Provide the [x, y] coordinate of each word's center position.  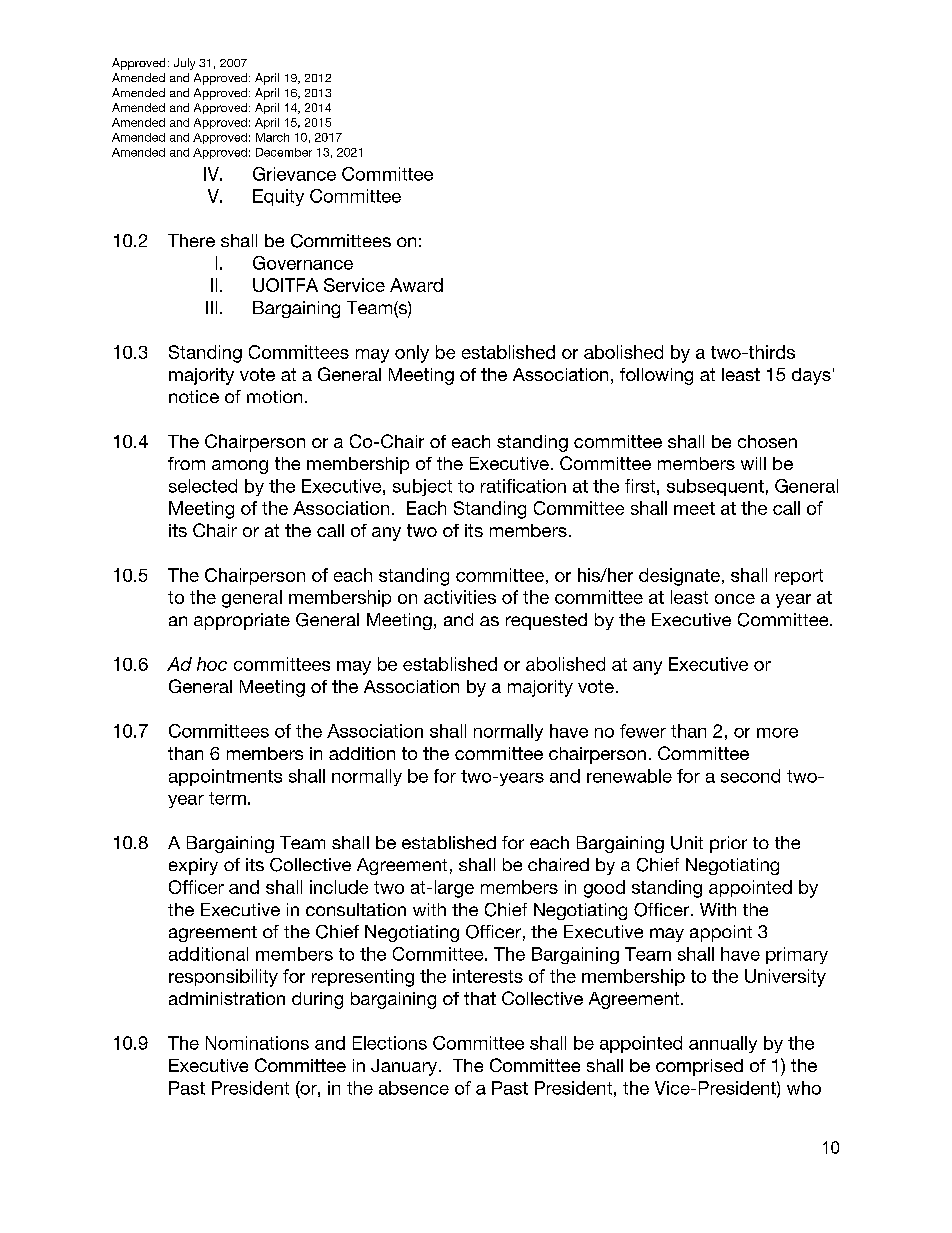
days [811, 376]
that [480, 998]
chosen [767, 441]
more [777, 733]
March [272, 137]
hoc [212, 664]
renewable [629, 776]
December [284, 152]
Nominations [257, 1043]
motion [274, 396]
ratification [523, 486]
